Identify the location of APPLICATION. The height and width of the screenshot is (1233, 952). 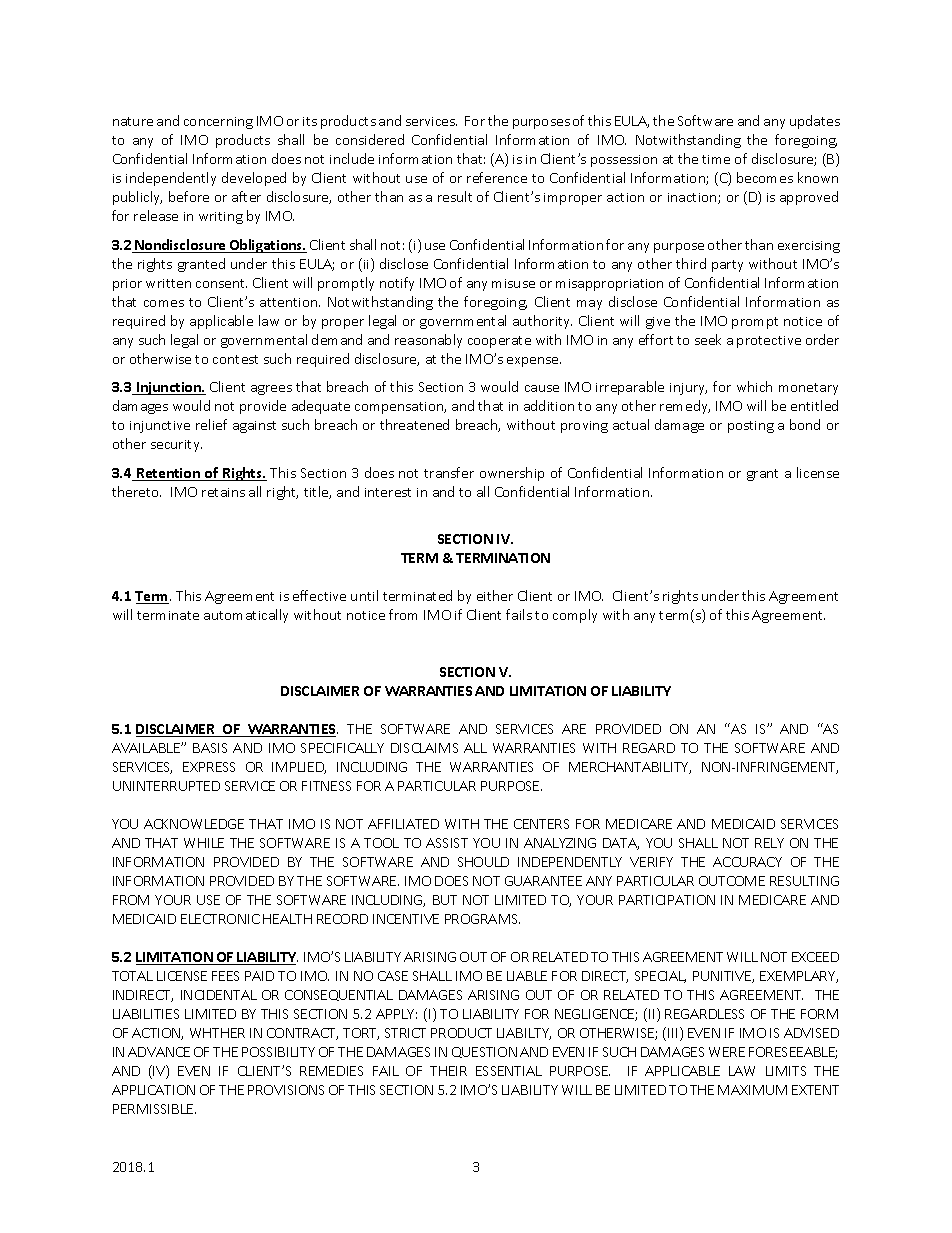
(153, 1090).
